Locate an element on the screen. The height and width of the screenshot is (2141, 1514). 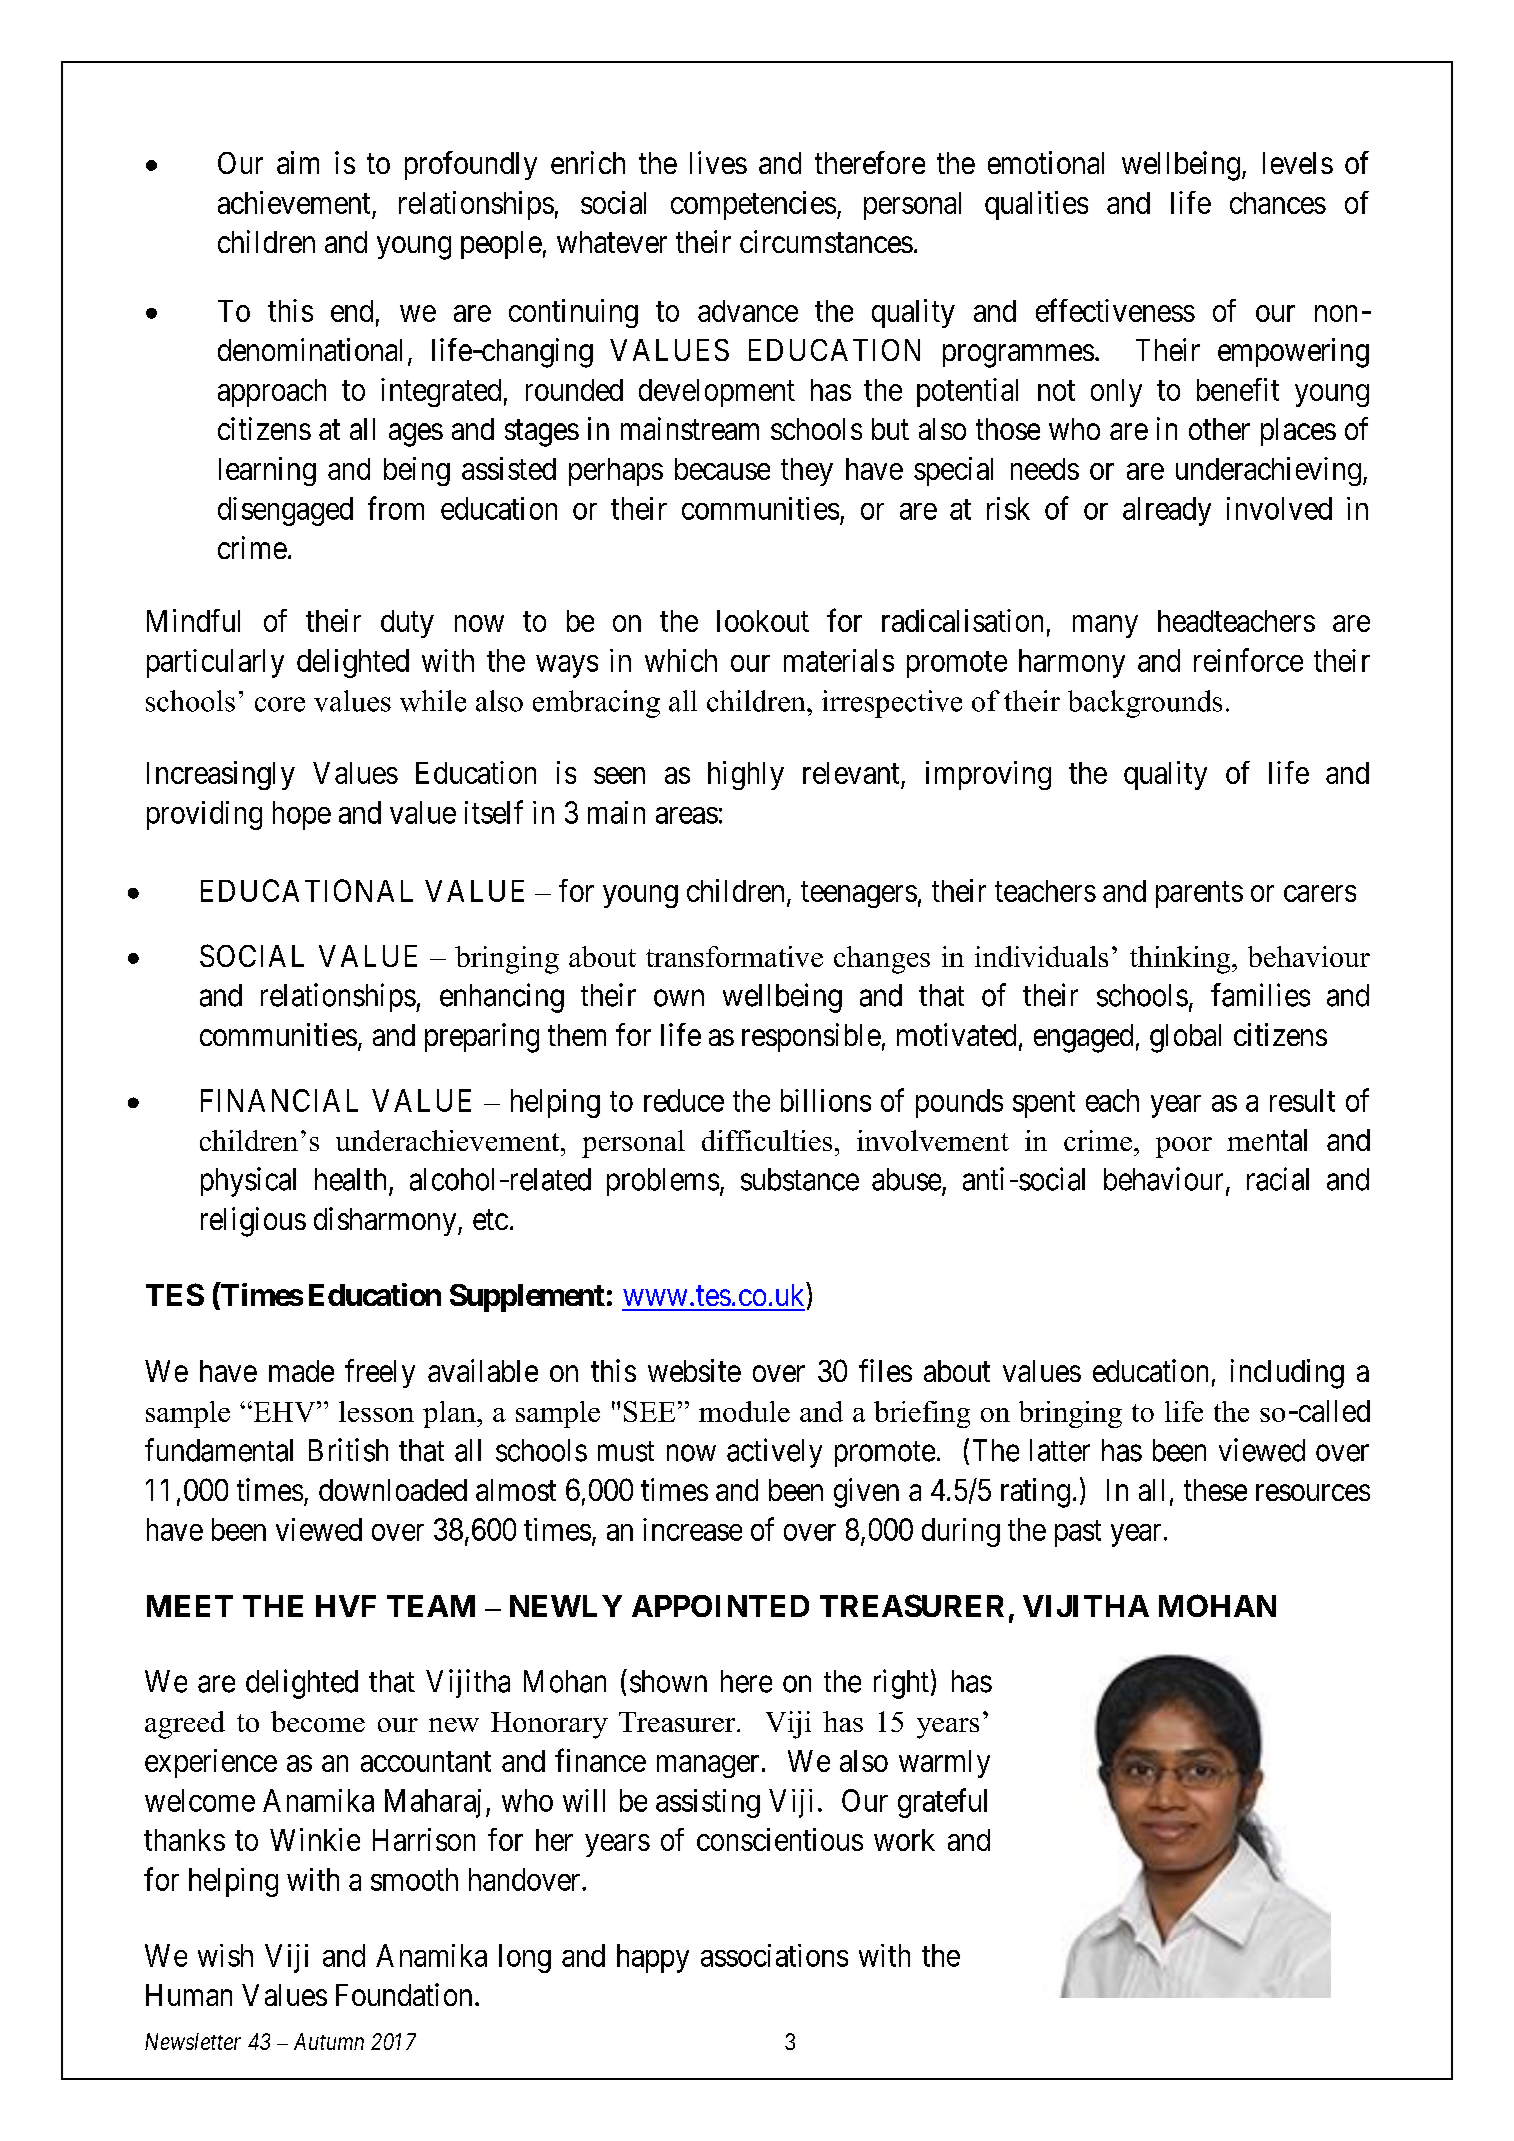
aim is located at coordinates (298, 162).
